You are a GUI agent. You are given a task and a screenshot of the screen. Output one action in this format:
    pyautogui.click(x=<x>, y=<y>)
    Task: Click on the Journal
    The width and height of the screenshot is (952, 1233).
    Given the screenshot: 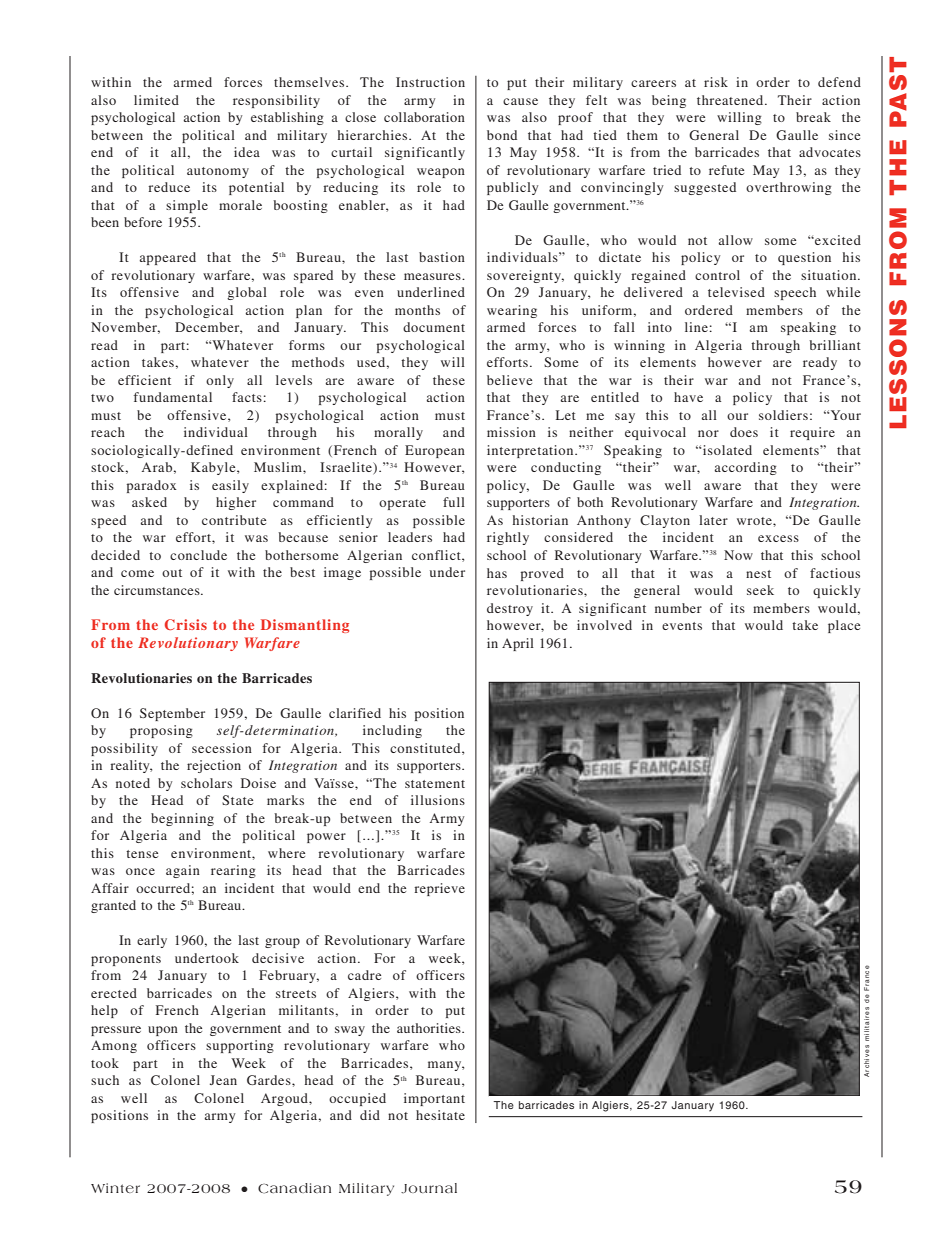 What is the action you would take?
    pyautogui.click(x=429, y=1188)
